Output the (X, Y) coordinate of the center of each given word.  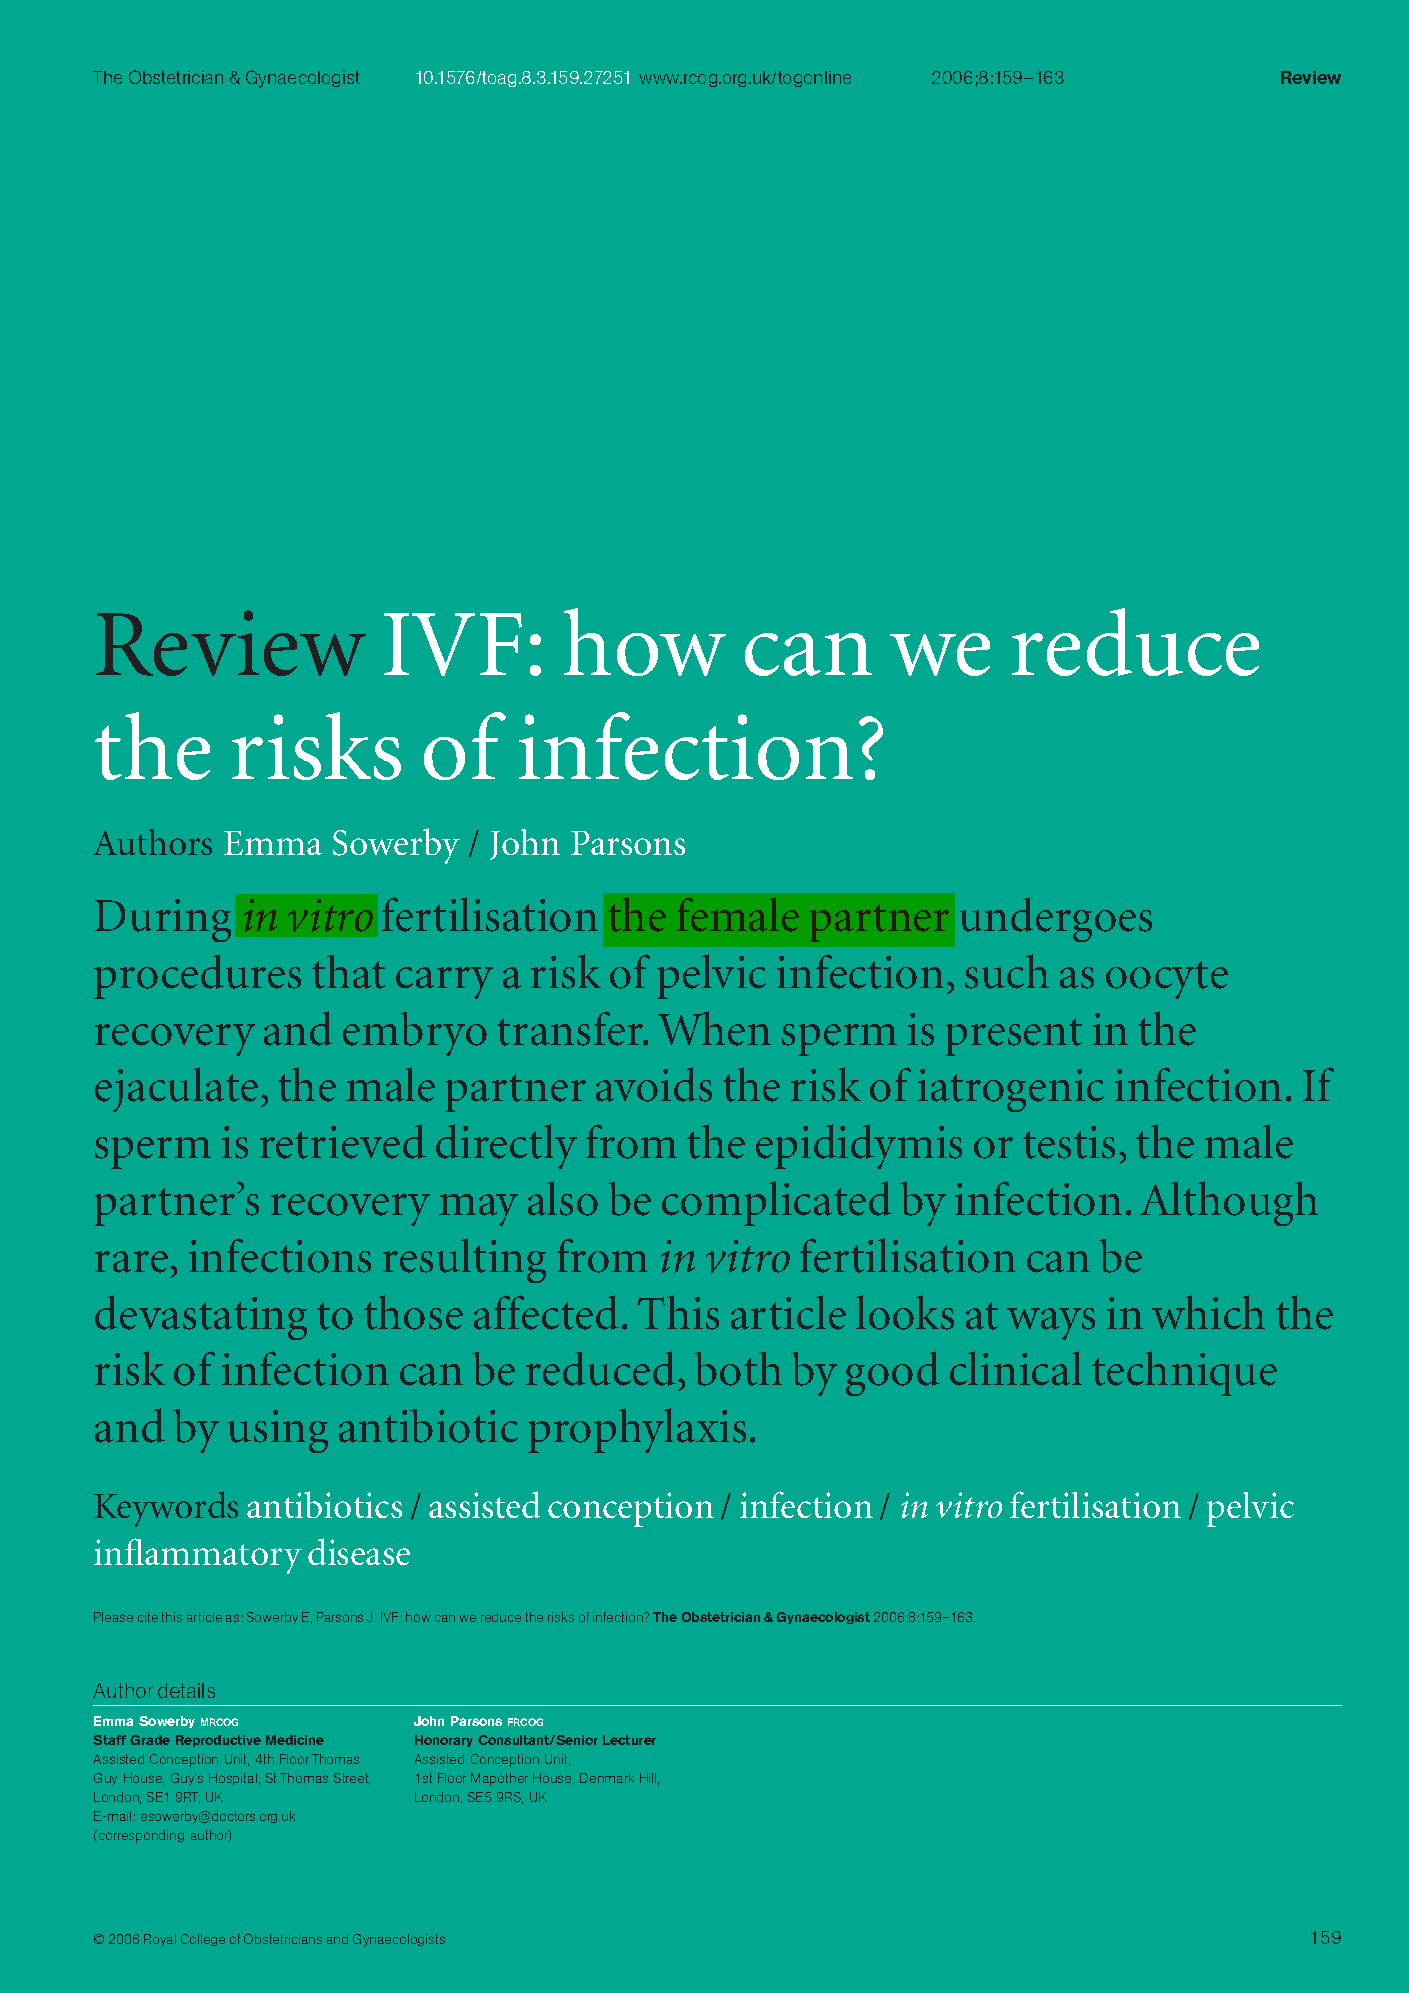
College (203, 1940)
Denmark (607, 1778)
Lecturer (629, 1740)
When (714, 1028)
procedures (197, 976)
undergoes (1056, 919)
